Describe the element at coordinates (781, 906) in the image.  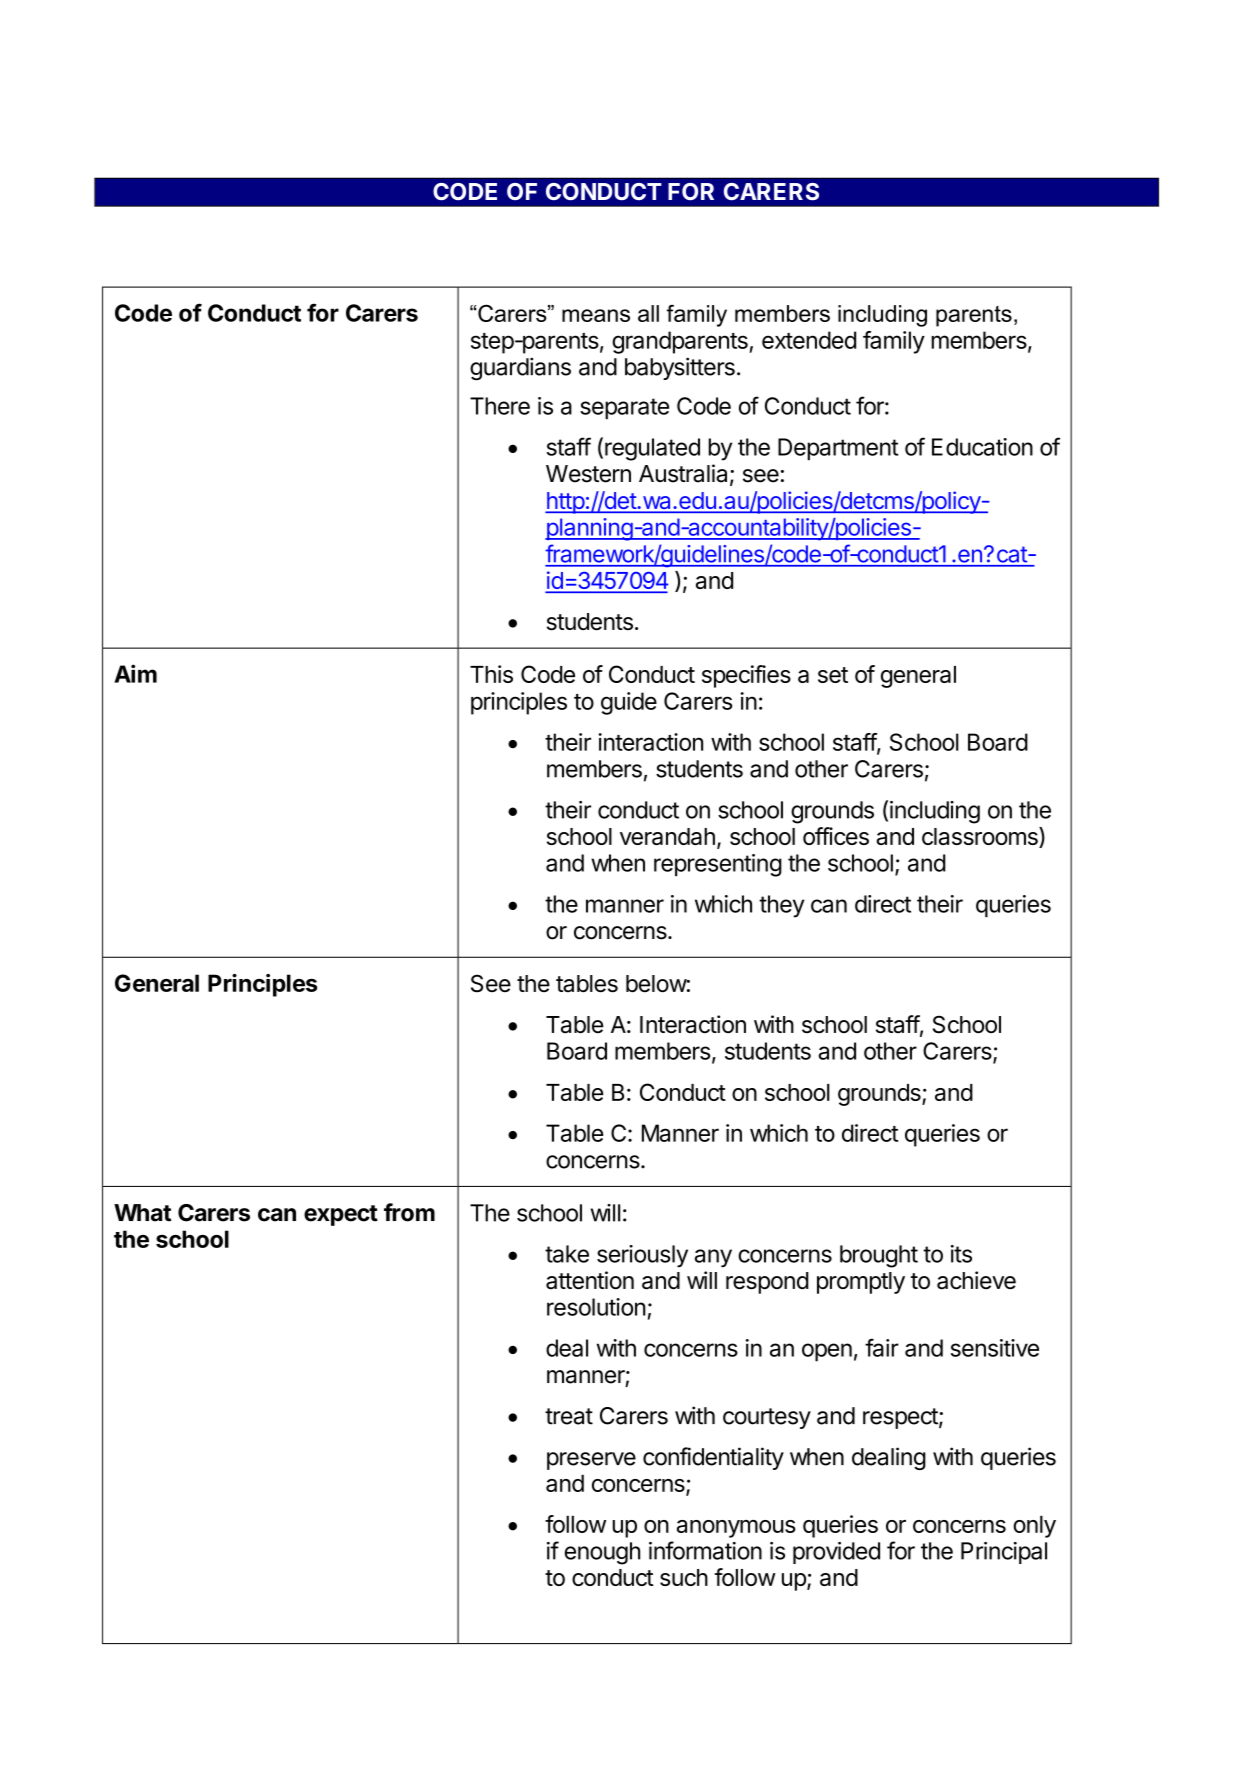
I see `they` at that location.
